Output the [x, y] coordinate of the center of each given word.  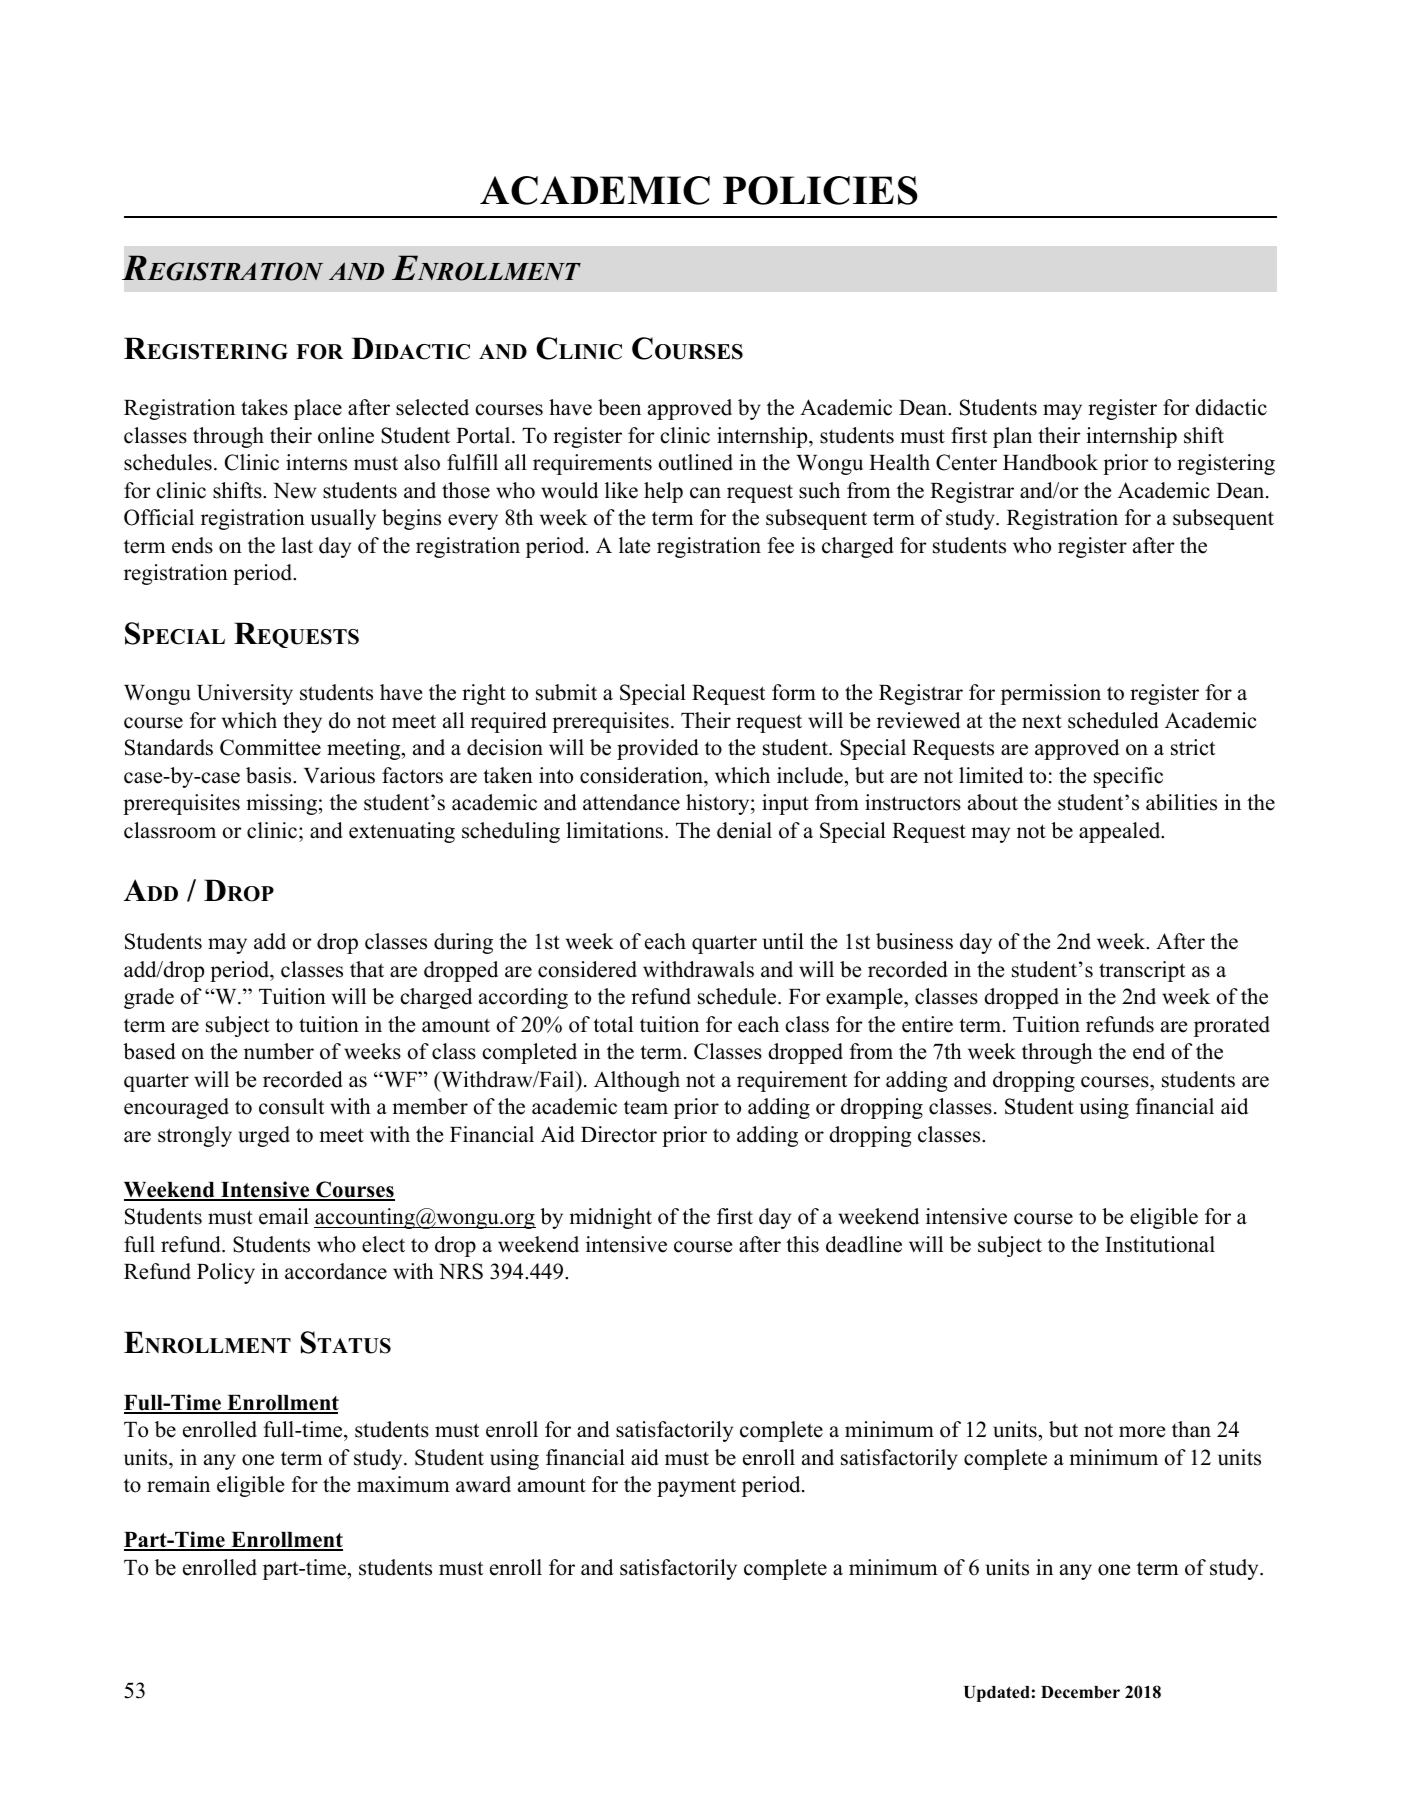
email [284, 1216]
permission [1051, 694]
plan [1012, 437]
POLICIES [820, 190]
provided [657, 749]
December [1080, 1692]
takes [264, 407]
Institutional [1160, 1244]
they [302, 722]
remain [178, 1484]
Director [619, 1134]
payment [696, 1487]
